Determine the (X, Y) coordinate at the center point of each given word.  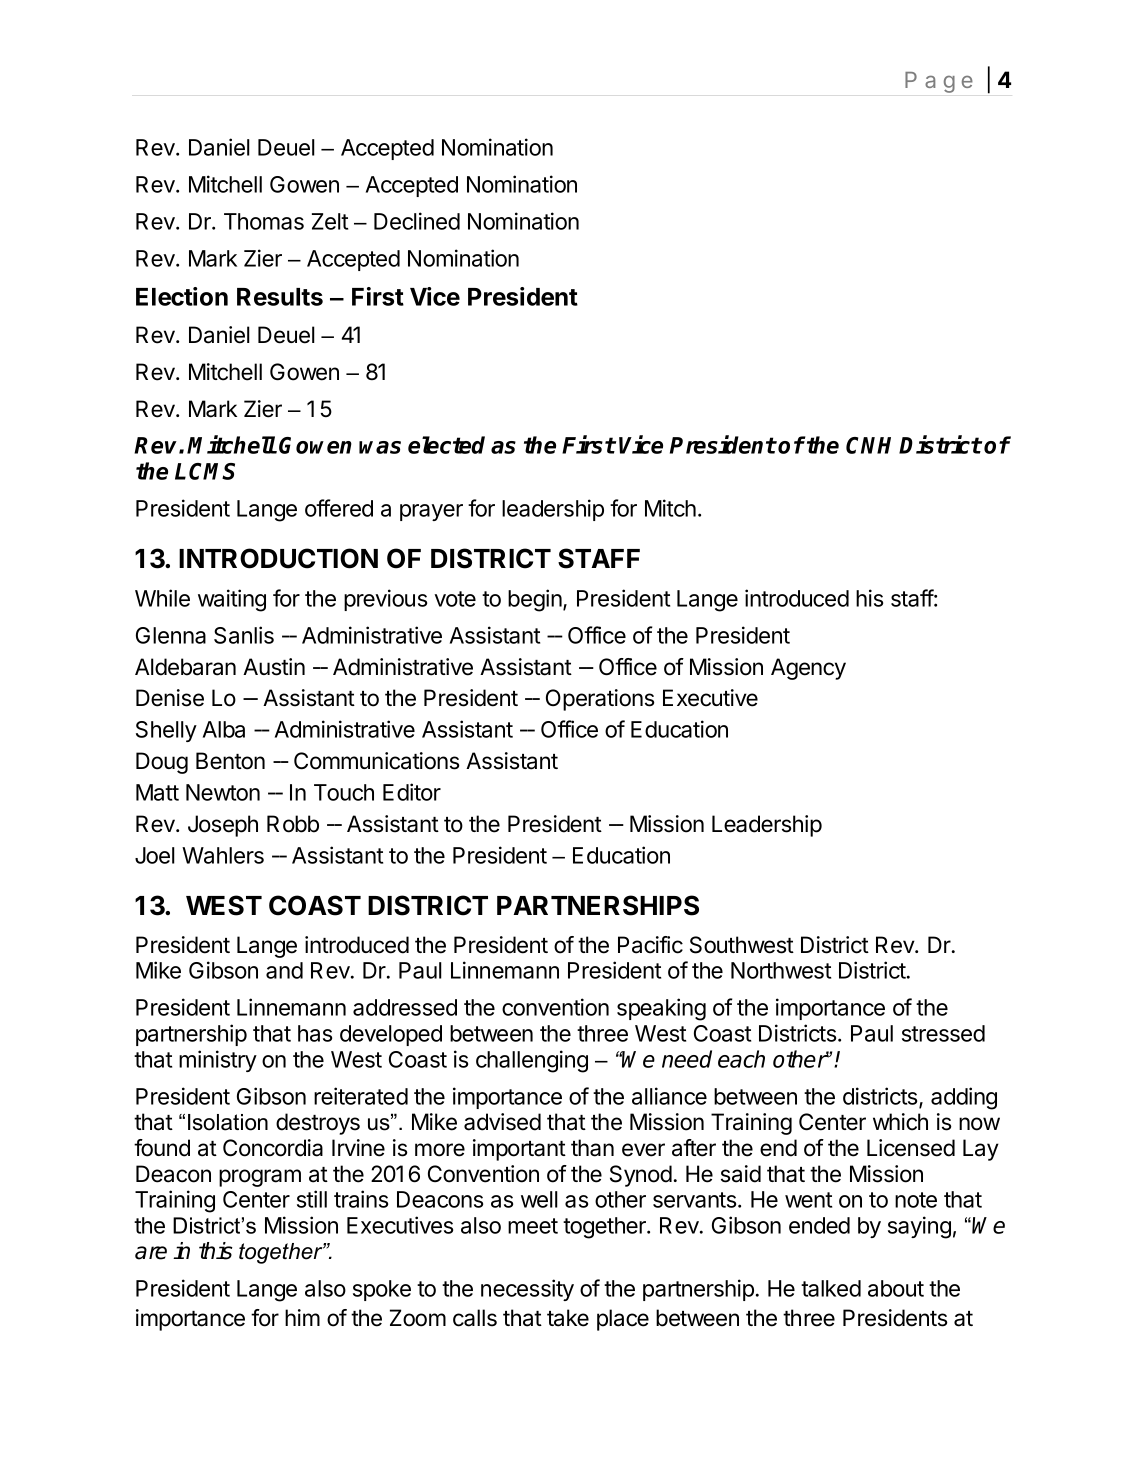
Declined (417, 221)
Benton (230, 761)
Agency (808, 669)
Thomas (264, 221)
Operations (600, 700)
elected (446, 445)
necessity (527, 1290)
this (216, 1251)
